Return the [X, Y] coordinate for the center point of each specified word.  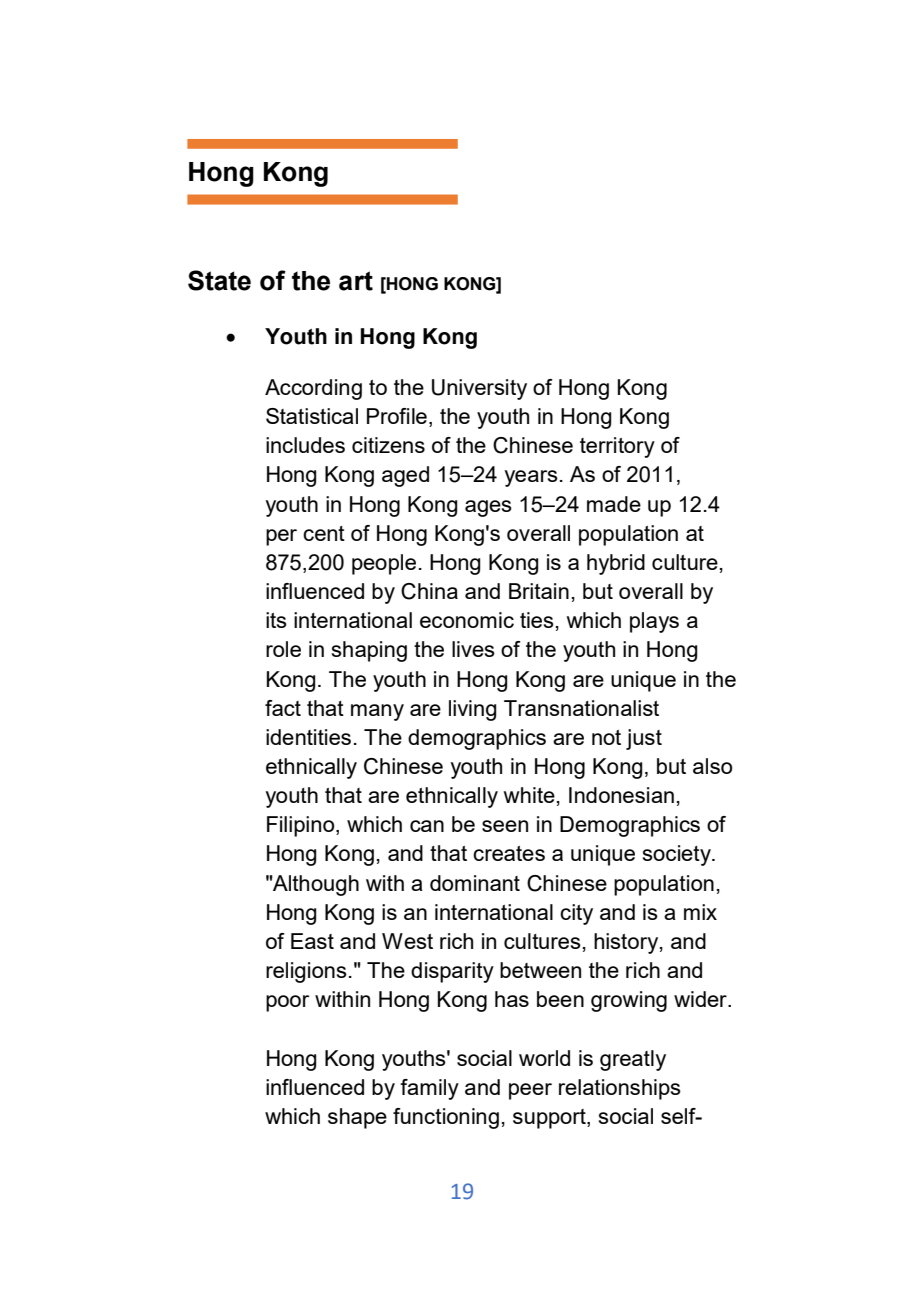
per [281, 537]
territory [617, 447]
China [429, 591]
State [219, 280]
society [678, 855]
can [427, 826]
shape [357, 1118]
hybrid [616, 564]
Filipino [302, 826]
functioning [446, 1118]
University [479, 389]
